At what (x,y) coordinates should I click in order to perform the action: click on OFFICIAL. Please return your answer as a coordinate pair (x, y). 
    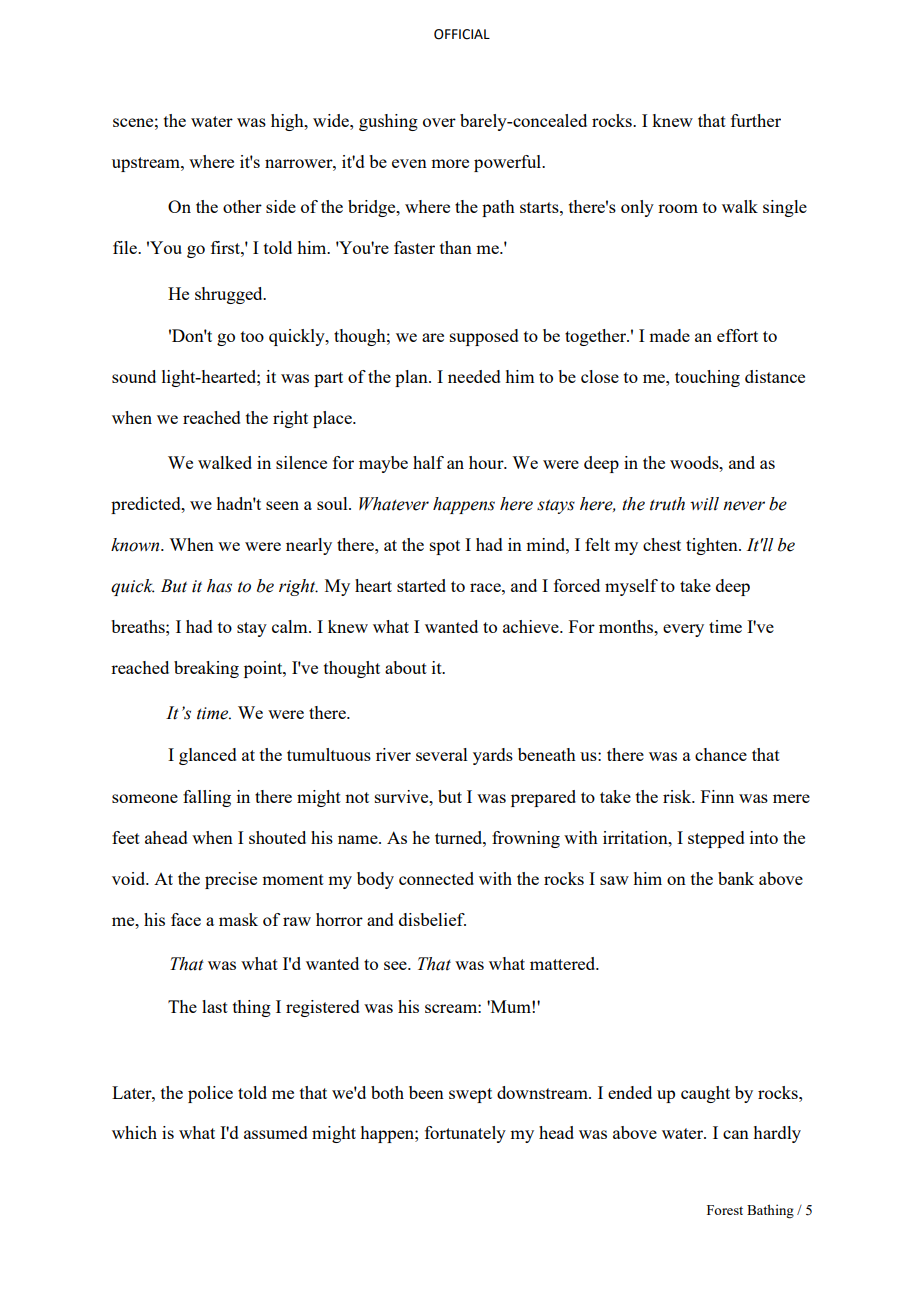
    Looking at the image, I should click on (462, 34).
